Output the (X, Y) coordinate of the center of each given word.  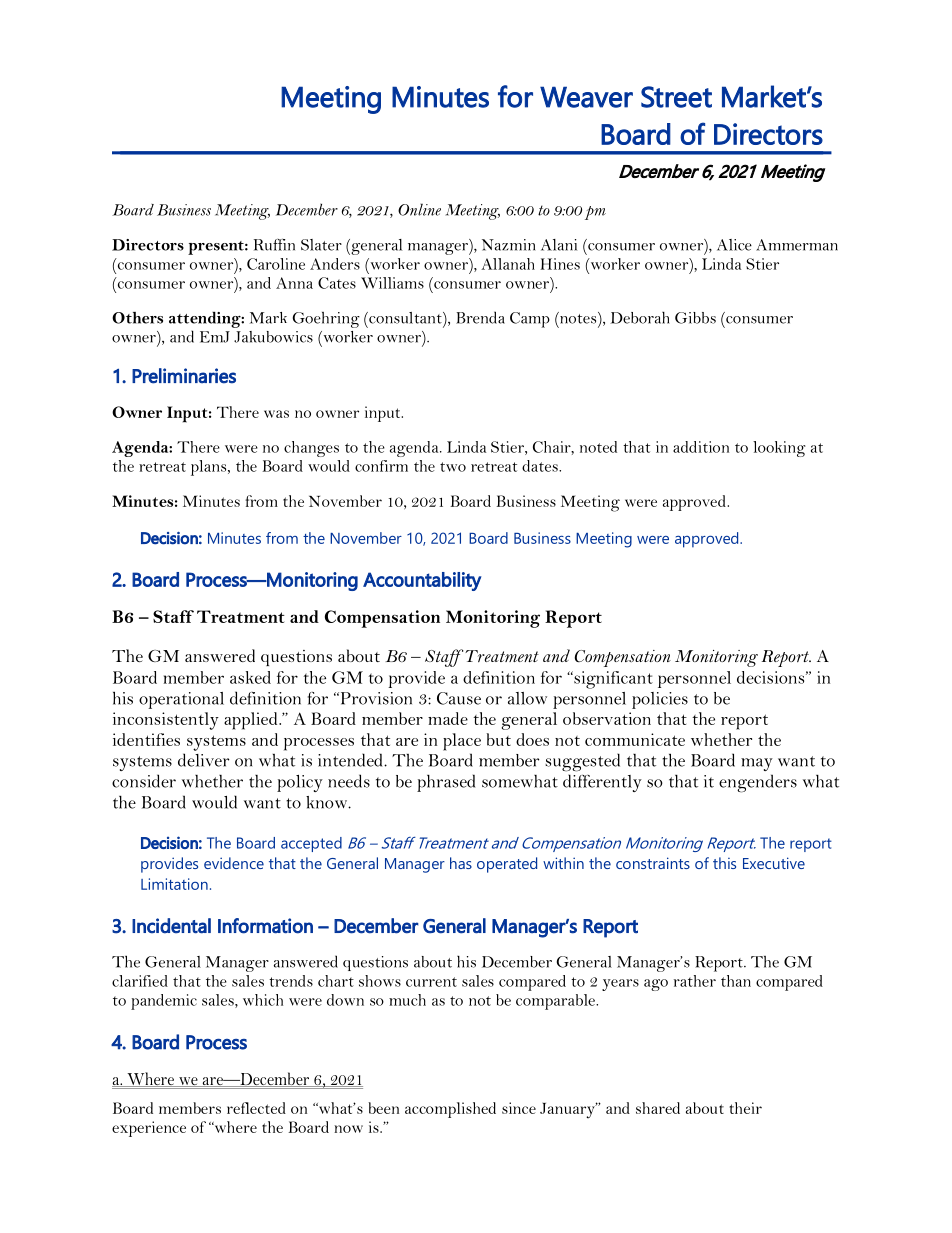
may (757, 764)
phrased (446, 783)
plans (210, 468)
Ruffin (274, 245)
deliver (204, 760)
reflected (256, 1108)
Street (676, 97)
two (453, 467)
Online (419, 209)
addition (701, 447)
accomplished (450, 1110)
